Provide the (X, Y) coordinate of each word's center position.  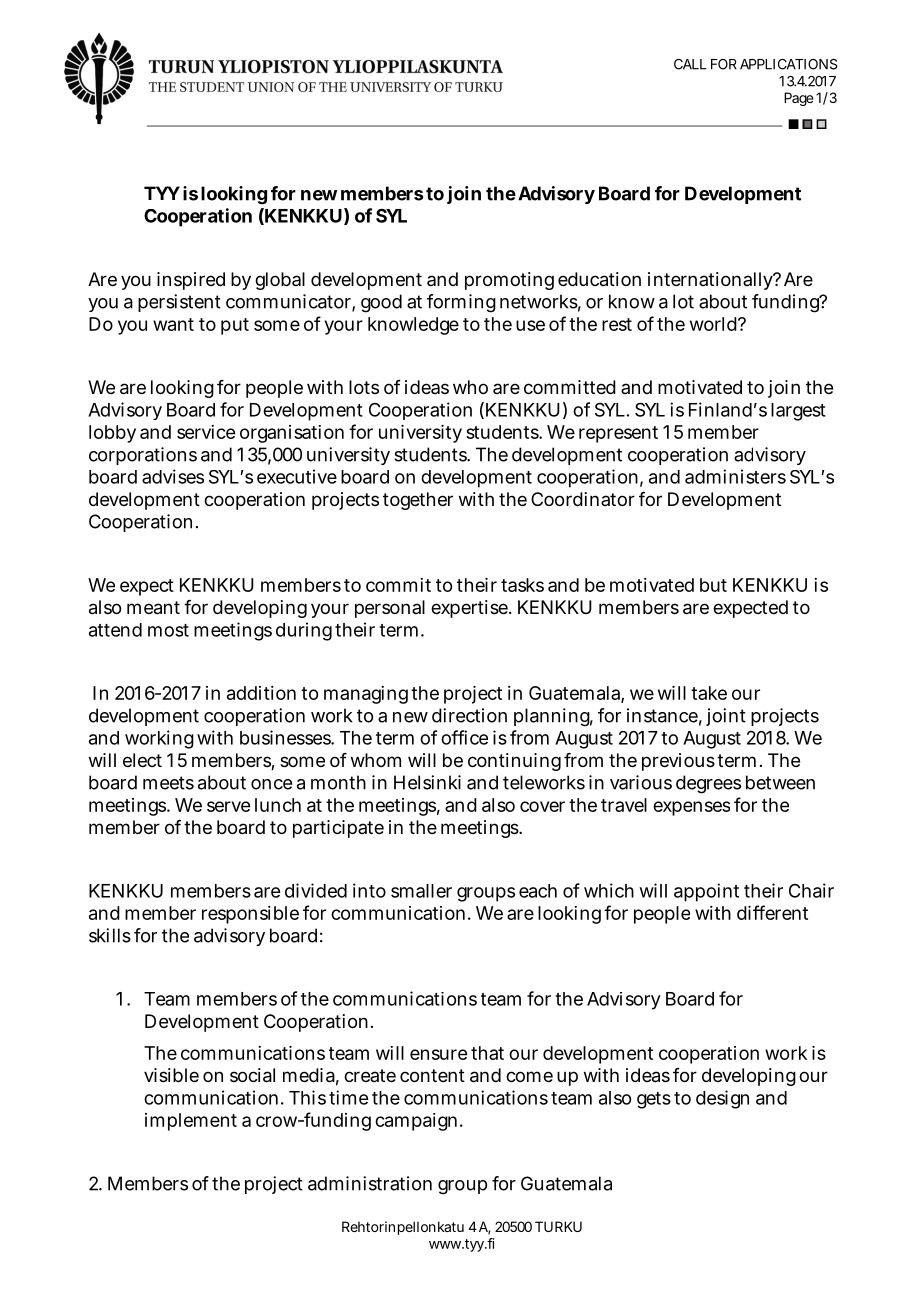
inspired (191, 281)
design (722, 1099)
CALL (690, 64)
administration (370, 1183)
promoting (509, 281)
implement (191, 1122)
